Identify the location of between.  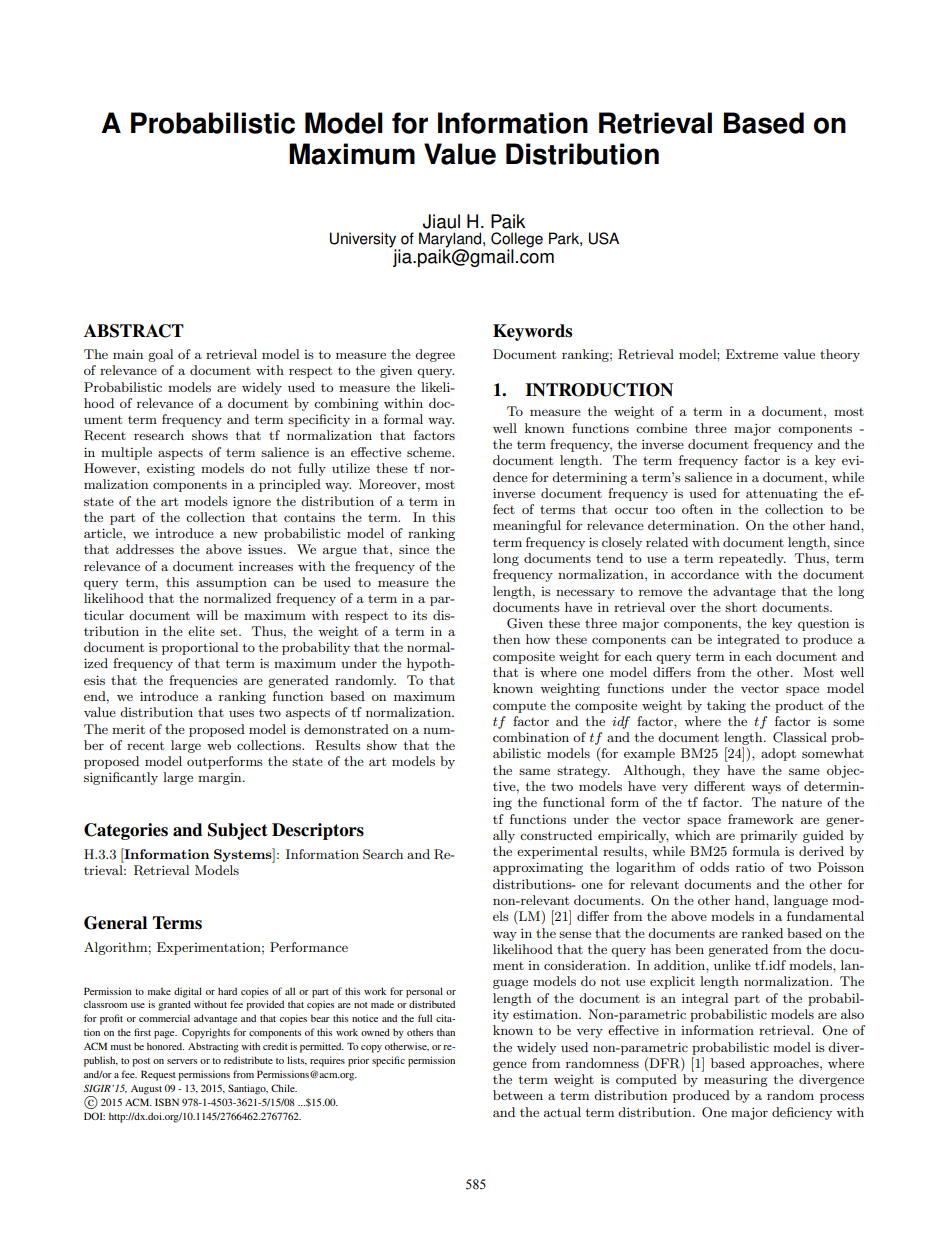
(518, 1095).
